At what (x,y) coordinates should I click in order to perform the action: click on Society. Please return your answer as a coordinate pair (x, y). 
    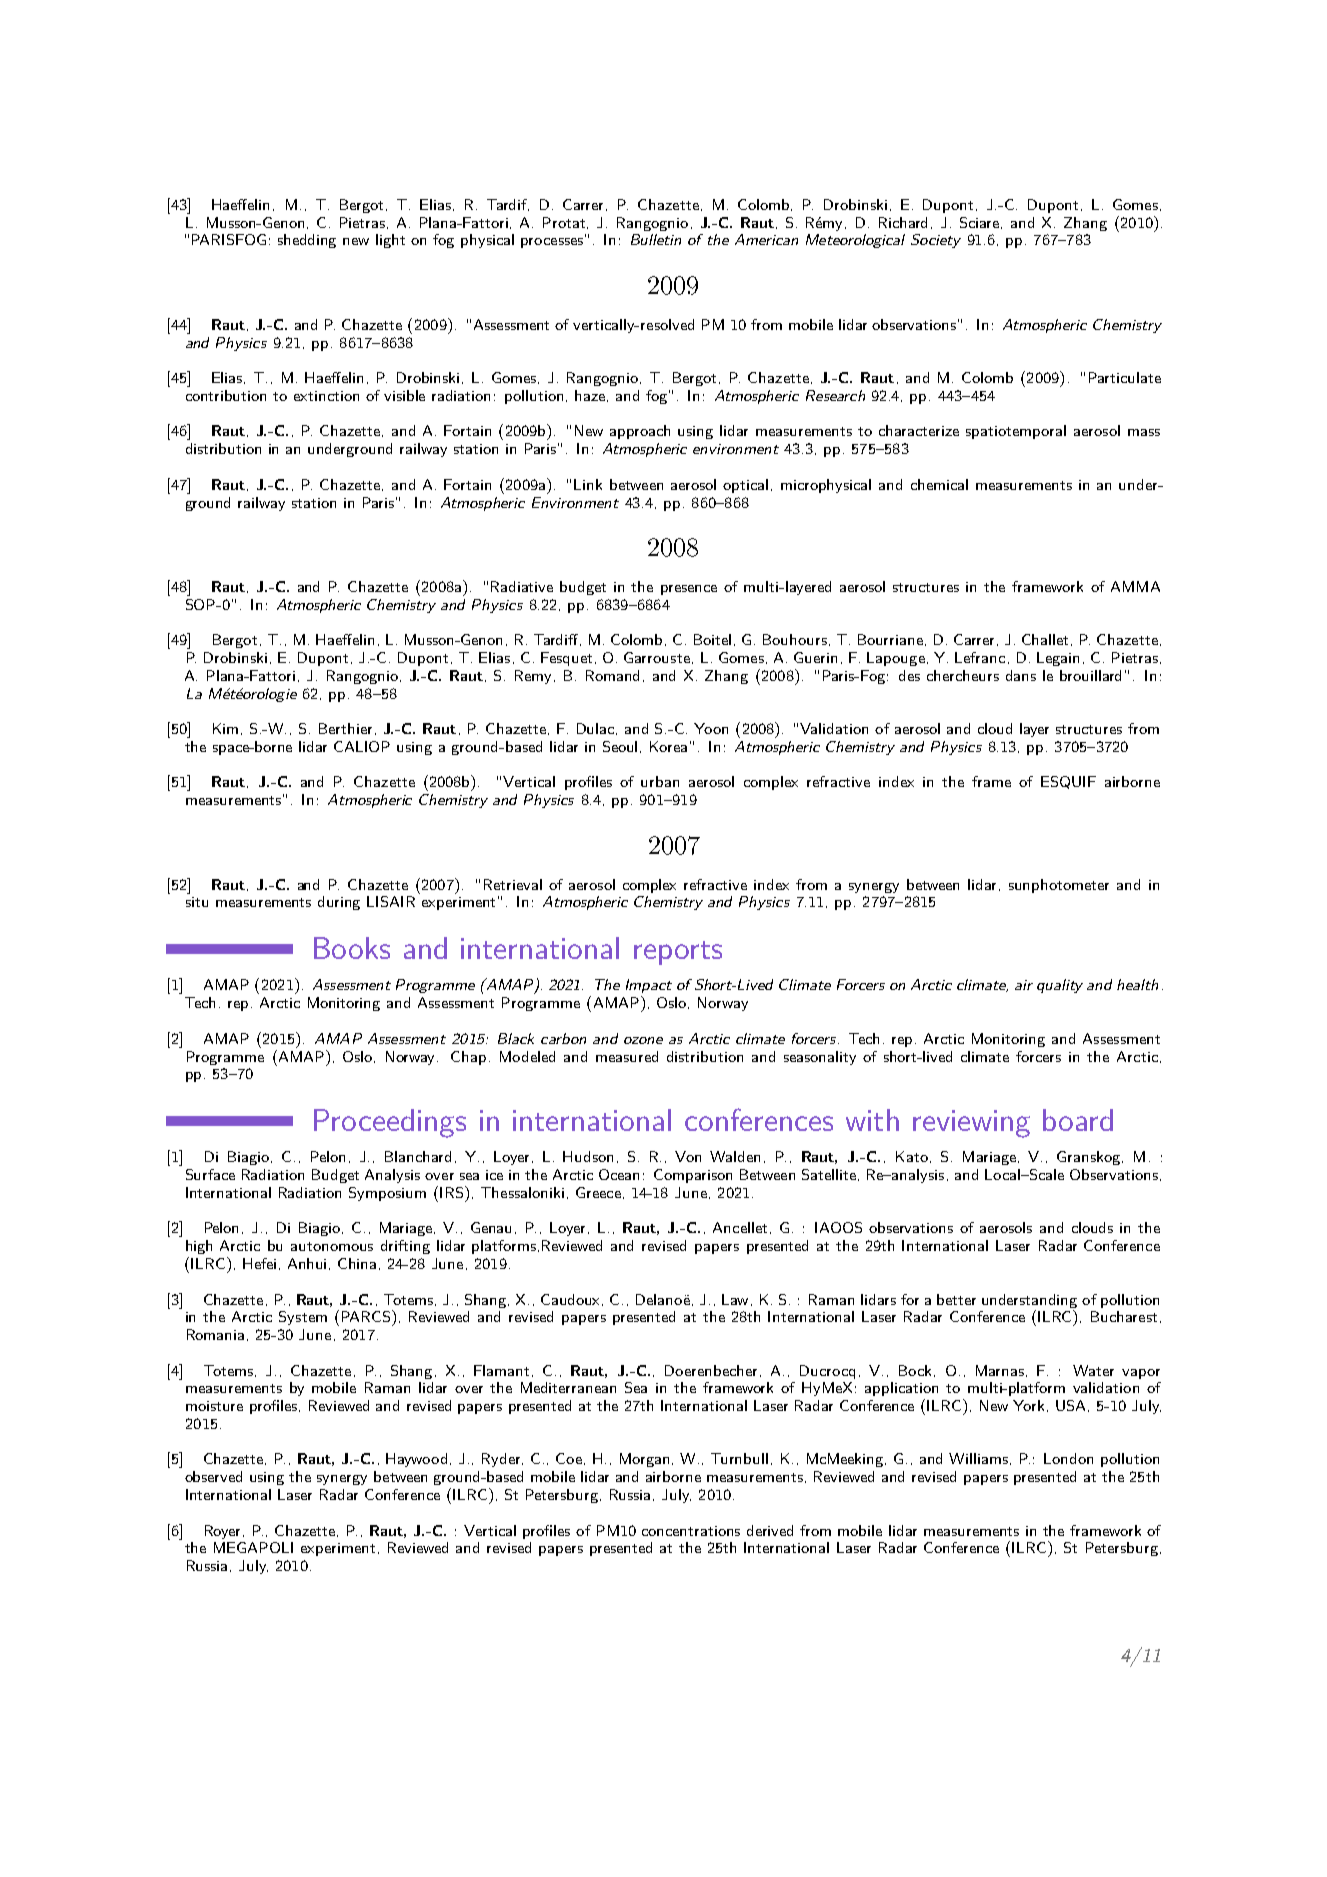
    Looking at the image, I should click on (936, 241).
